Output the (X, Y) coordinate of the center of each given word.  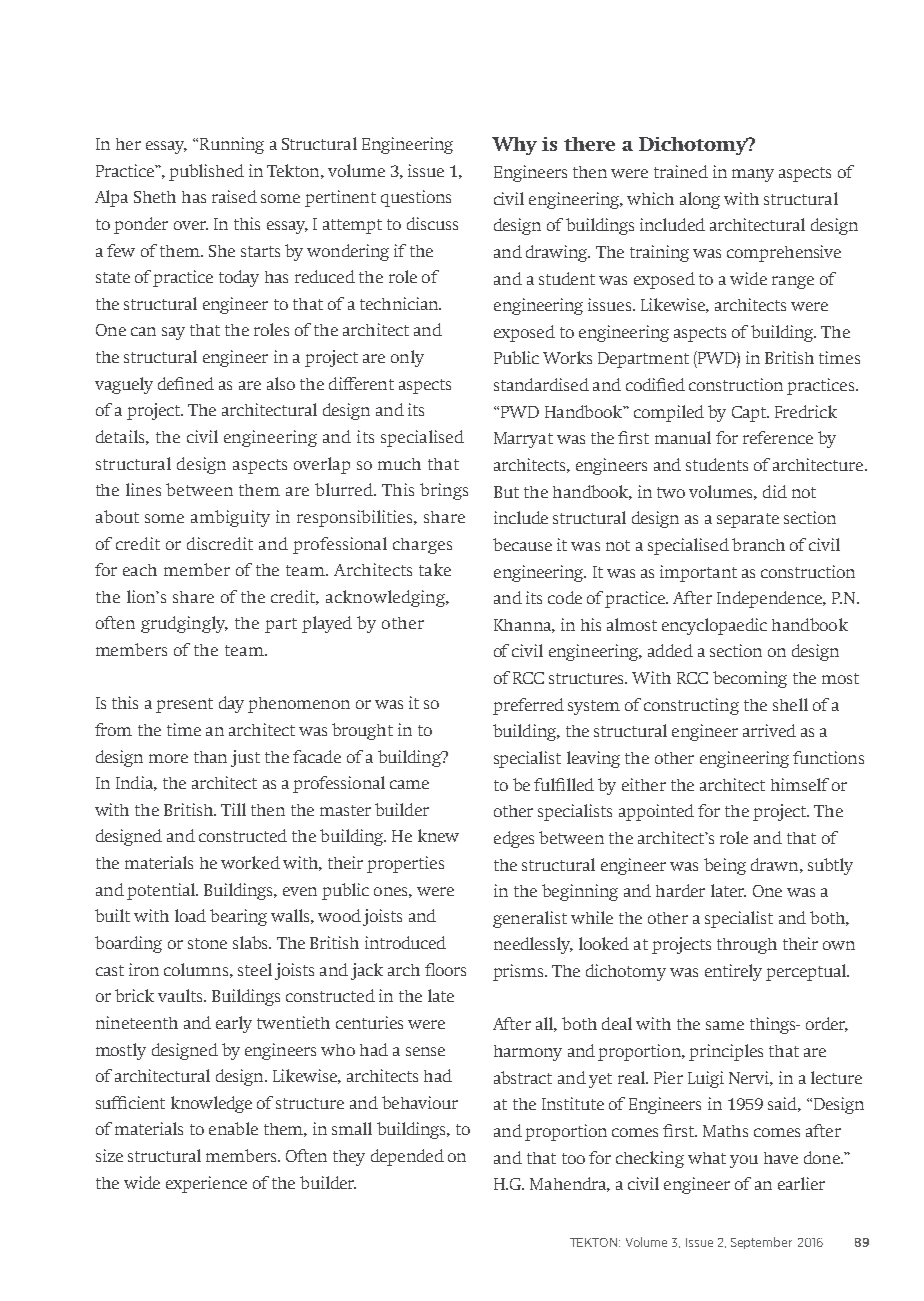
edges (514, 839)
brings (444, 491)
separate (748, 520)
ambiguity (230, 518)
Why (514, 146)
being (725, 866)
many (753, 175)
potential (162, 891)
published (206, 172)
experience (206, 1184)
